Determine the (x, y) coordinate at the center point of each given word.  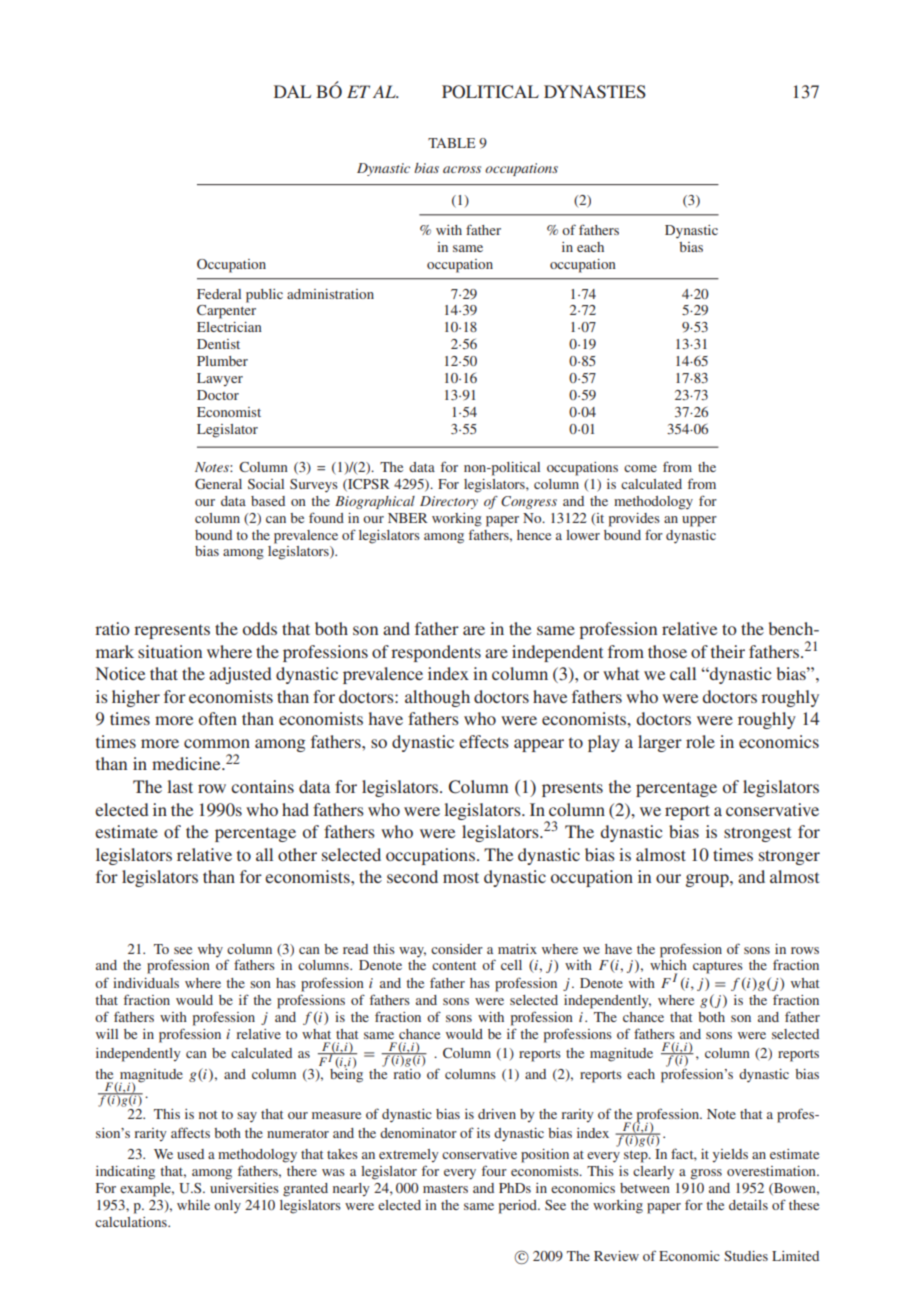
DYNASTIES (595, 92)
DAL (292, 91)
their (728, 651)
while (193, 1205)
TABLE (451, 143)
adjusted (240, 675)
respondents (436, 653)
